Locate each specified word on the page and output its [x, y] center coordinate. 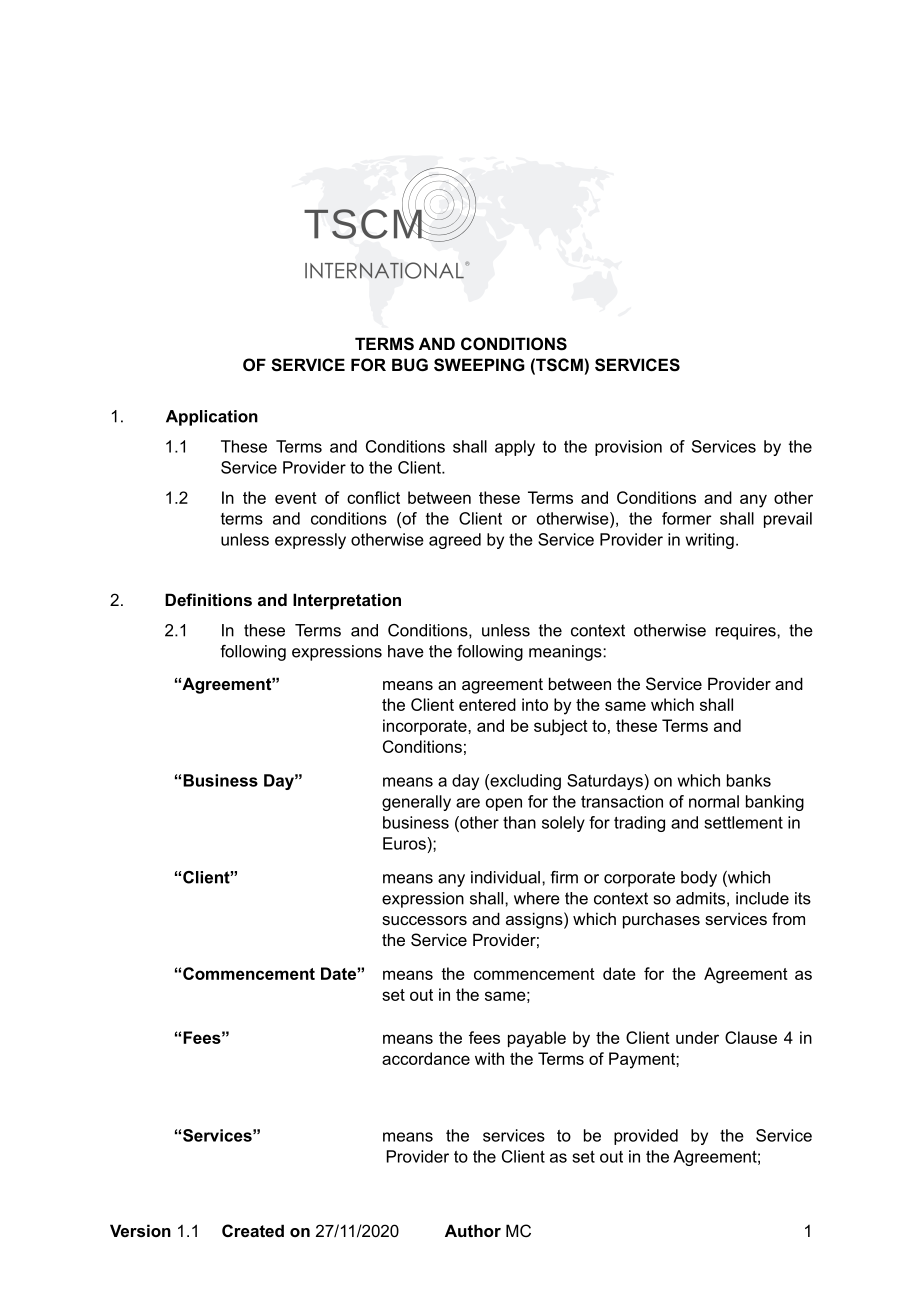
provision [628, 448]
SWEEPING [479, 365]
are [468, 803]
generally [416, 803]
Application [212, 418]
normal [714, 801]
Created [253, 1230]
